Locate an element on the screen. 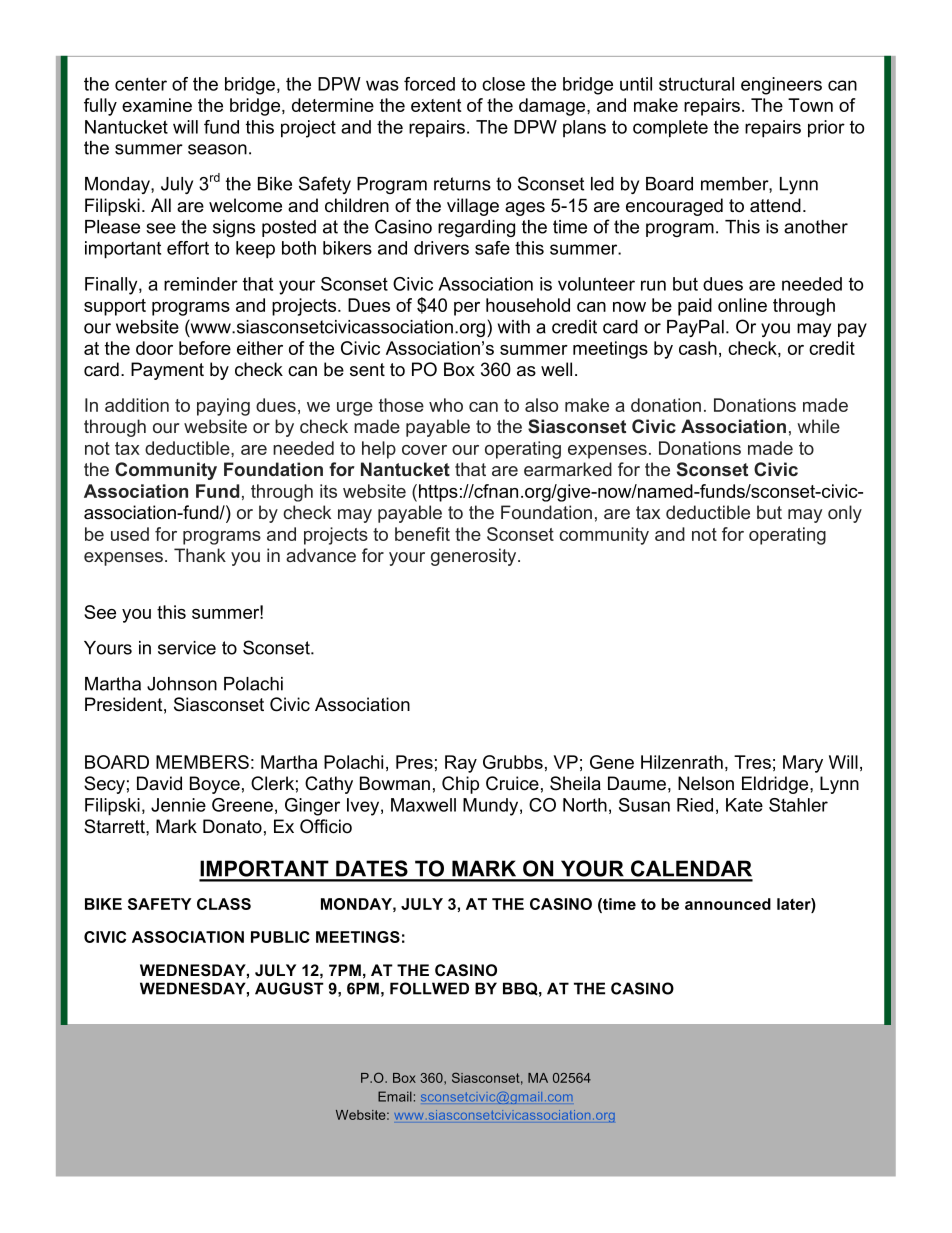 Image resolution: width=952 pixels, height=1233 pixels. Thank is located at coordinates (200, 555).
